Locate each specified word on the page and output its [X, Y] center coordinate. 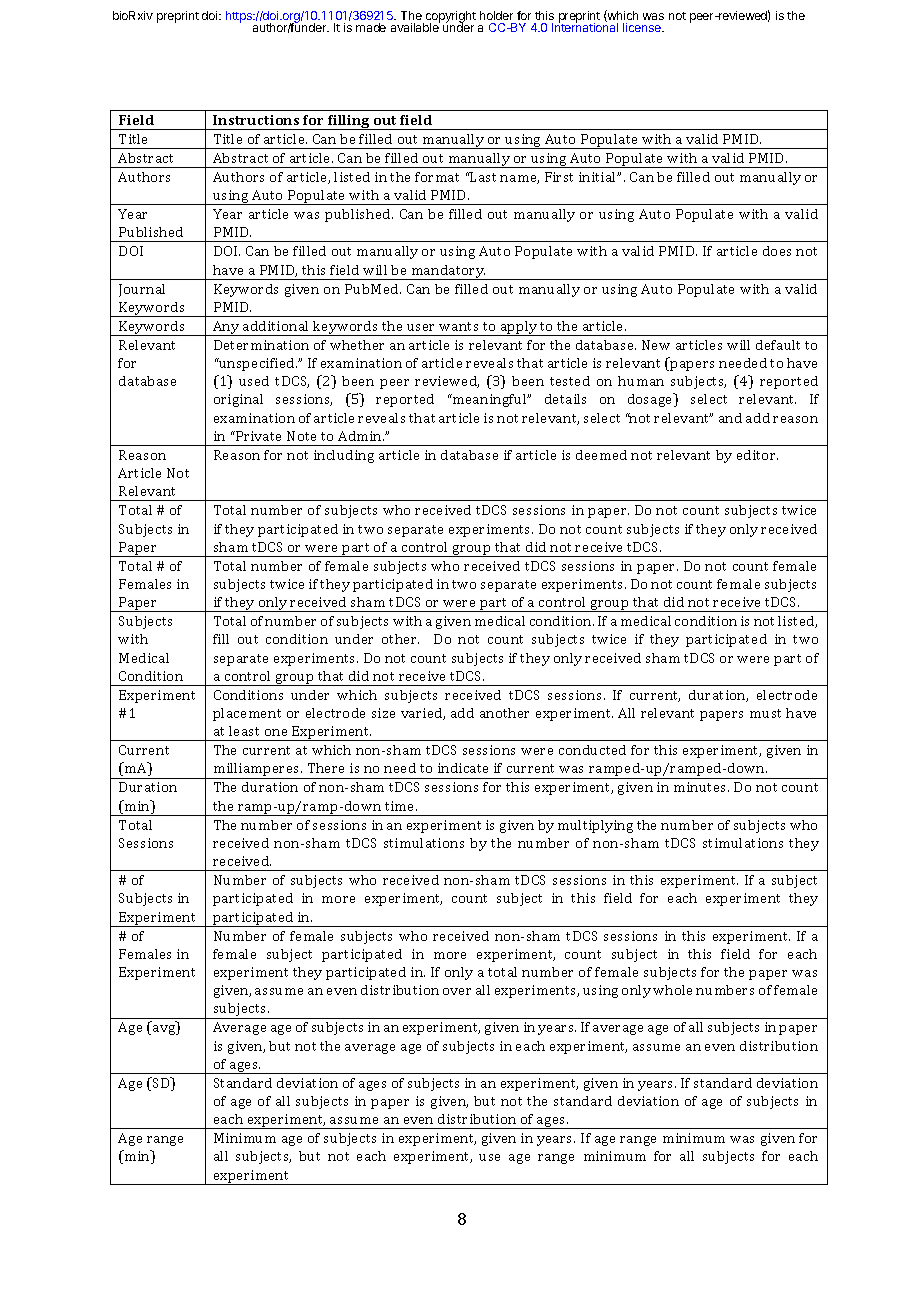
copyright [451, 18]
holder [496, 15]
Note [301, 436]
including [344, 456]
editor [757, 455]
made [371, 27]
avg [165, 1030]
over [457, 991]
